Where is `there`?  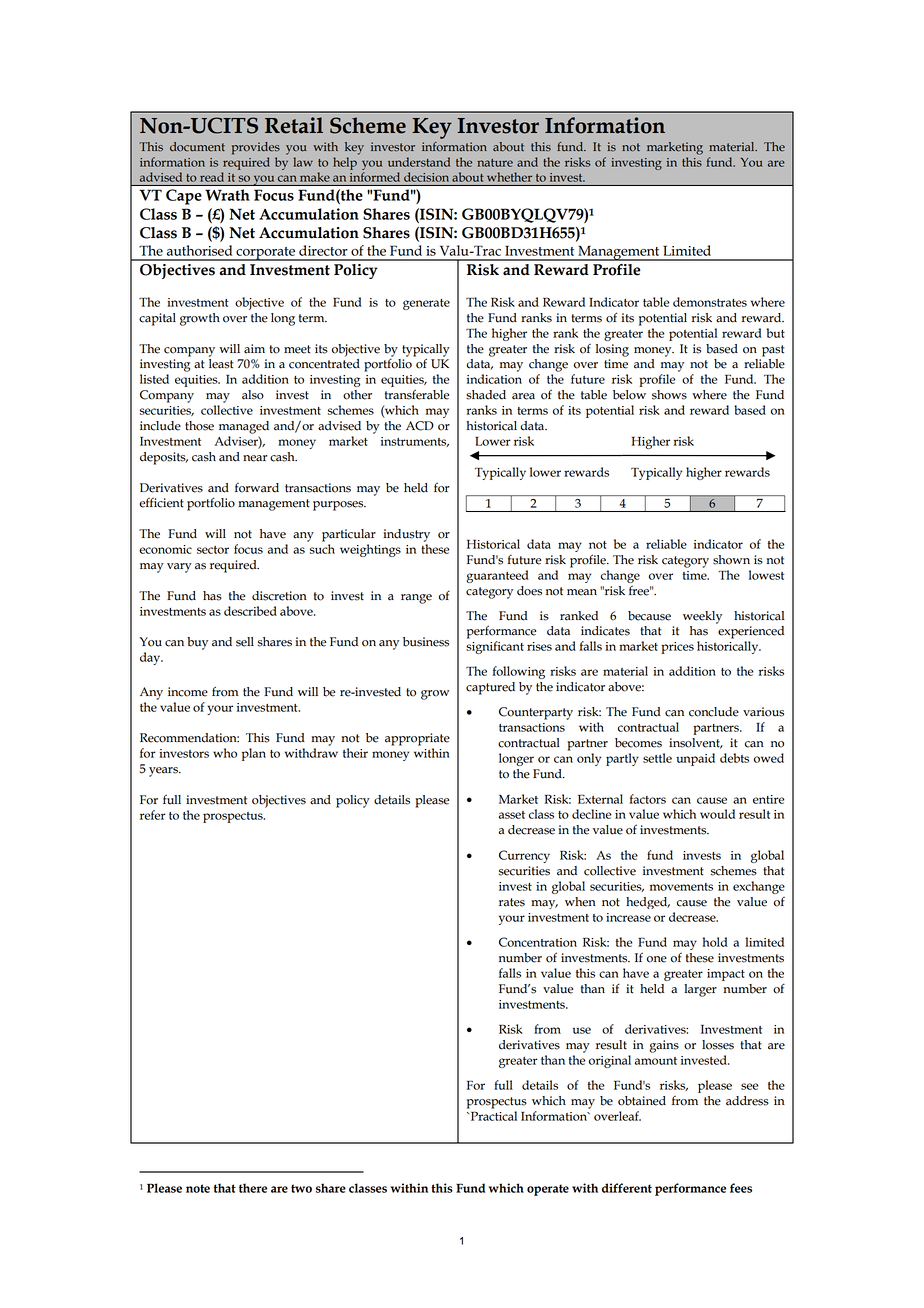 there is located at coordinates (253, 1188).
